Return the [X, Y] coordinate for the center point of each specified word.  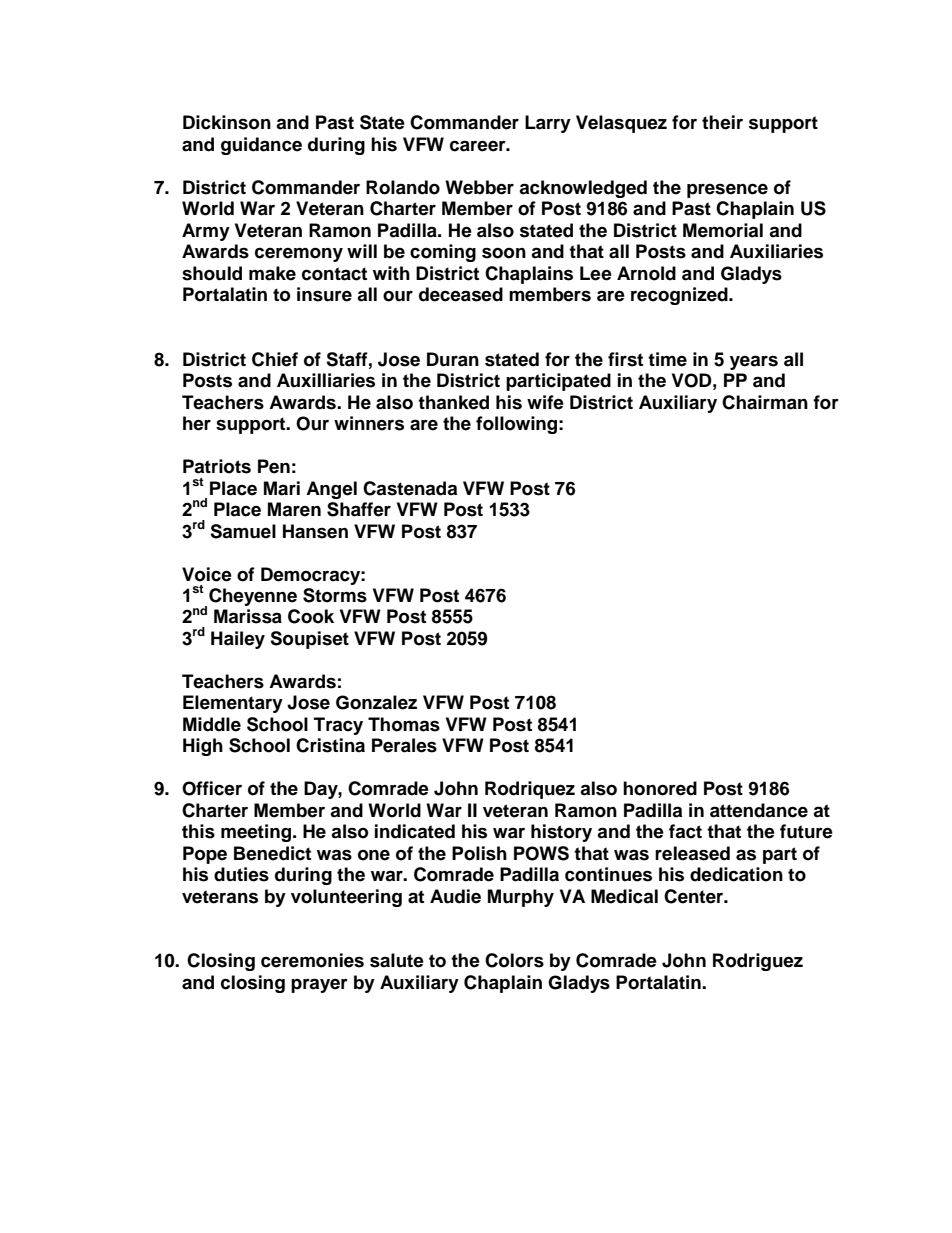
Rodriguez [758, 962]
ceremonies [312, 960]
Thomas [404, 724]
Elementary [233, 704]
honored [660, 788]
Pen [274, 466]
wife [545, 402]
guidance [261, 146]
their [722, 122]
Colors [514, 960]
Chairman [765, 402]
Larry [548, 124]
